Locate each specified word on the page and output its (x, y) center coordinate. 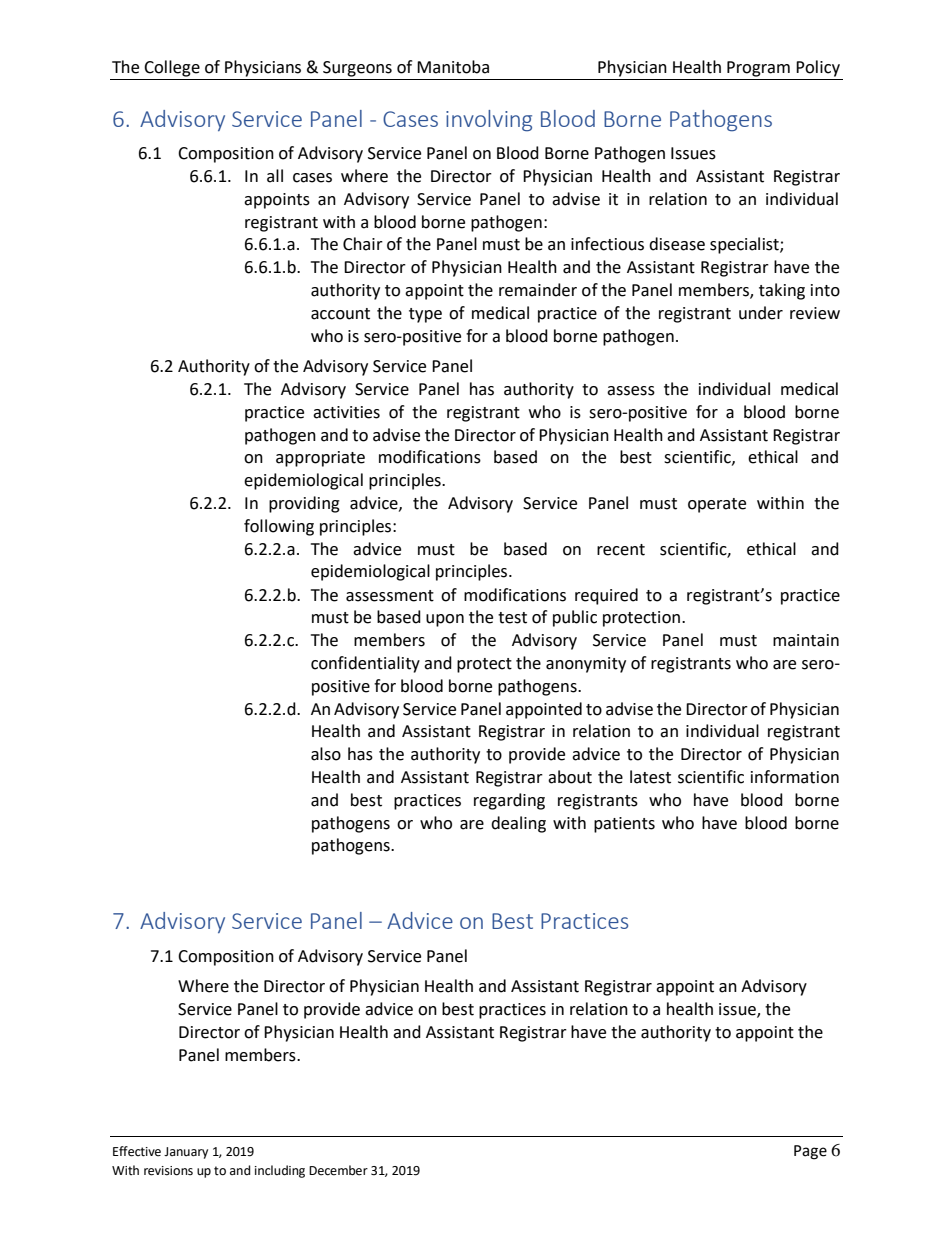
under (761, 313)
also (326, 754)
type (425, 315)
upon (445, 620)
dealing (518, 824)
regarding (509, 801)
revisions (168, 1171)
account (340, 314)
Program (758, 69)
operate (717, 505)
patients (624, 825)
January (186, 1153)
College (172, 68)
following (279, 527)
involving (489, 121)
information (795, 777)
